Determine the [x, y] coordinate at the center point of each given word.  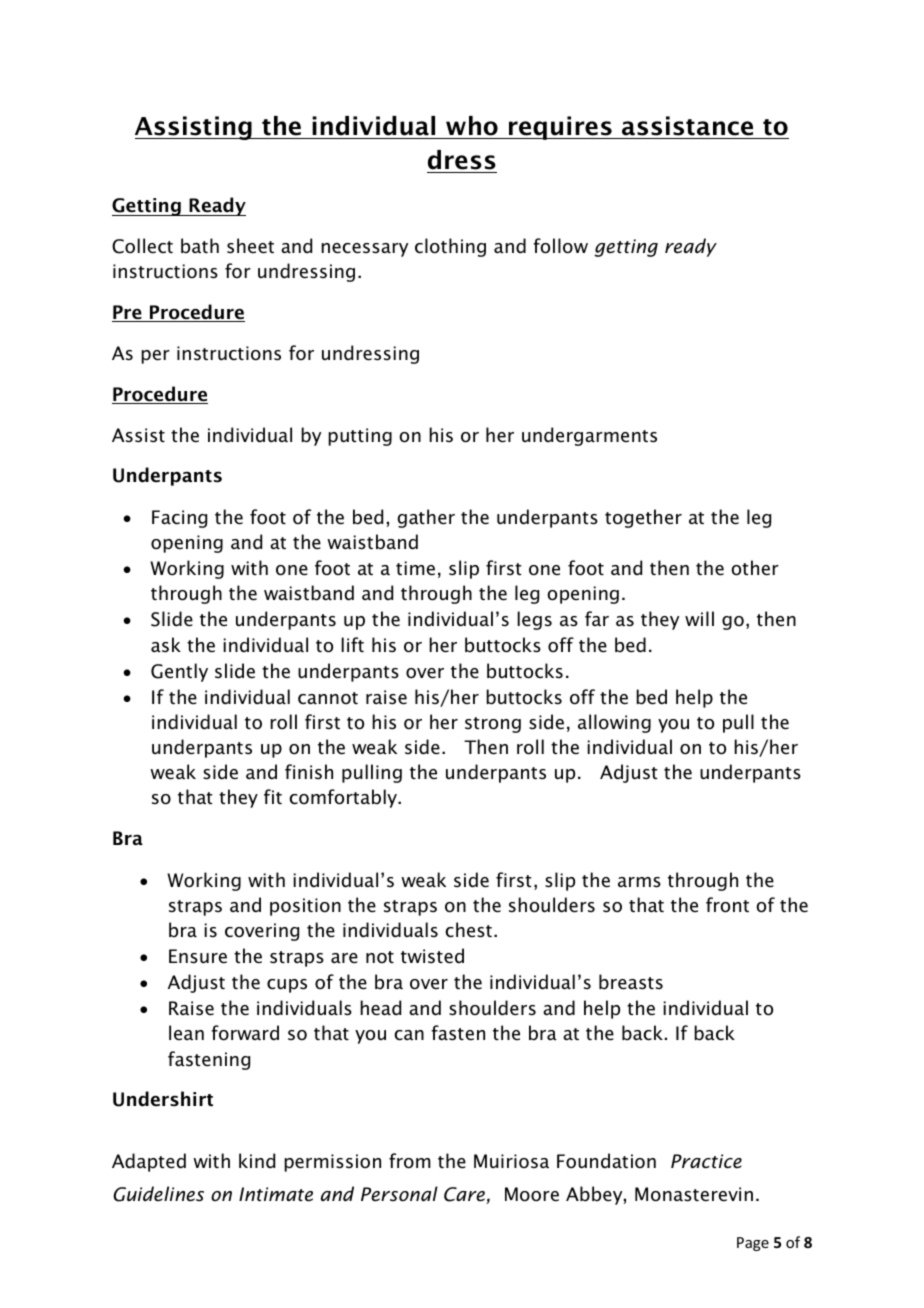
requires [560, 128]
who [472, 127]
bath [200, 245]
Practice [706, 1161]
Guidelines [158, 1194]
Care [465, 1195]
